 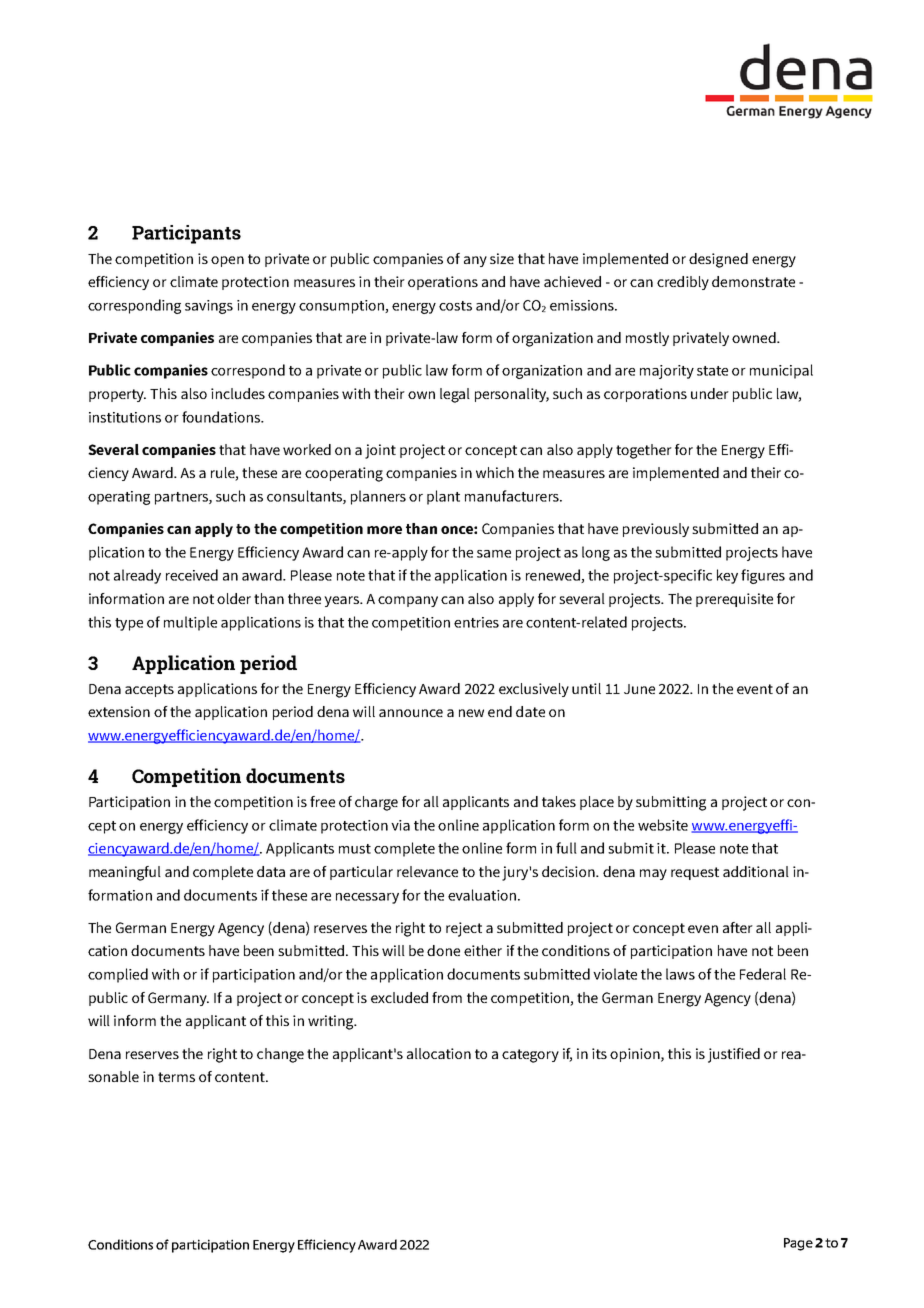 I want to click on extension, so click(x=119, y=711).
